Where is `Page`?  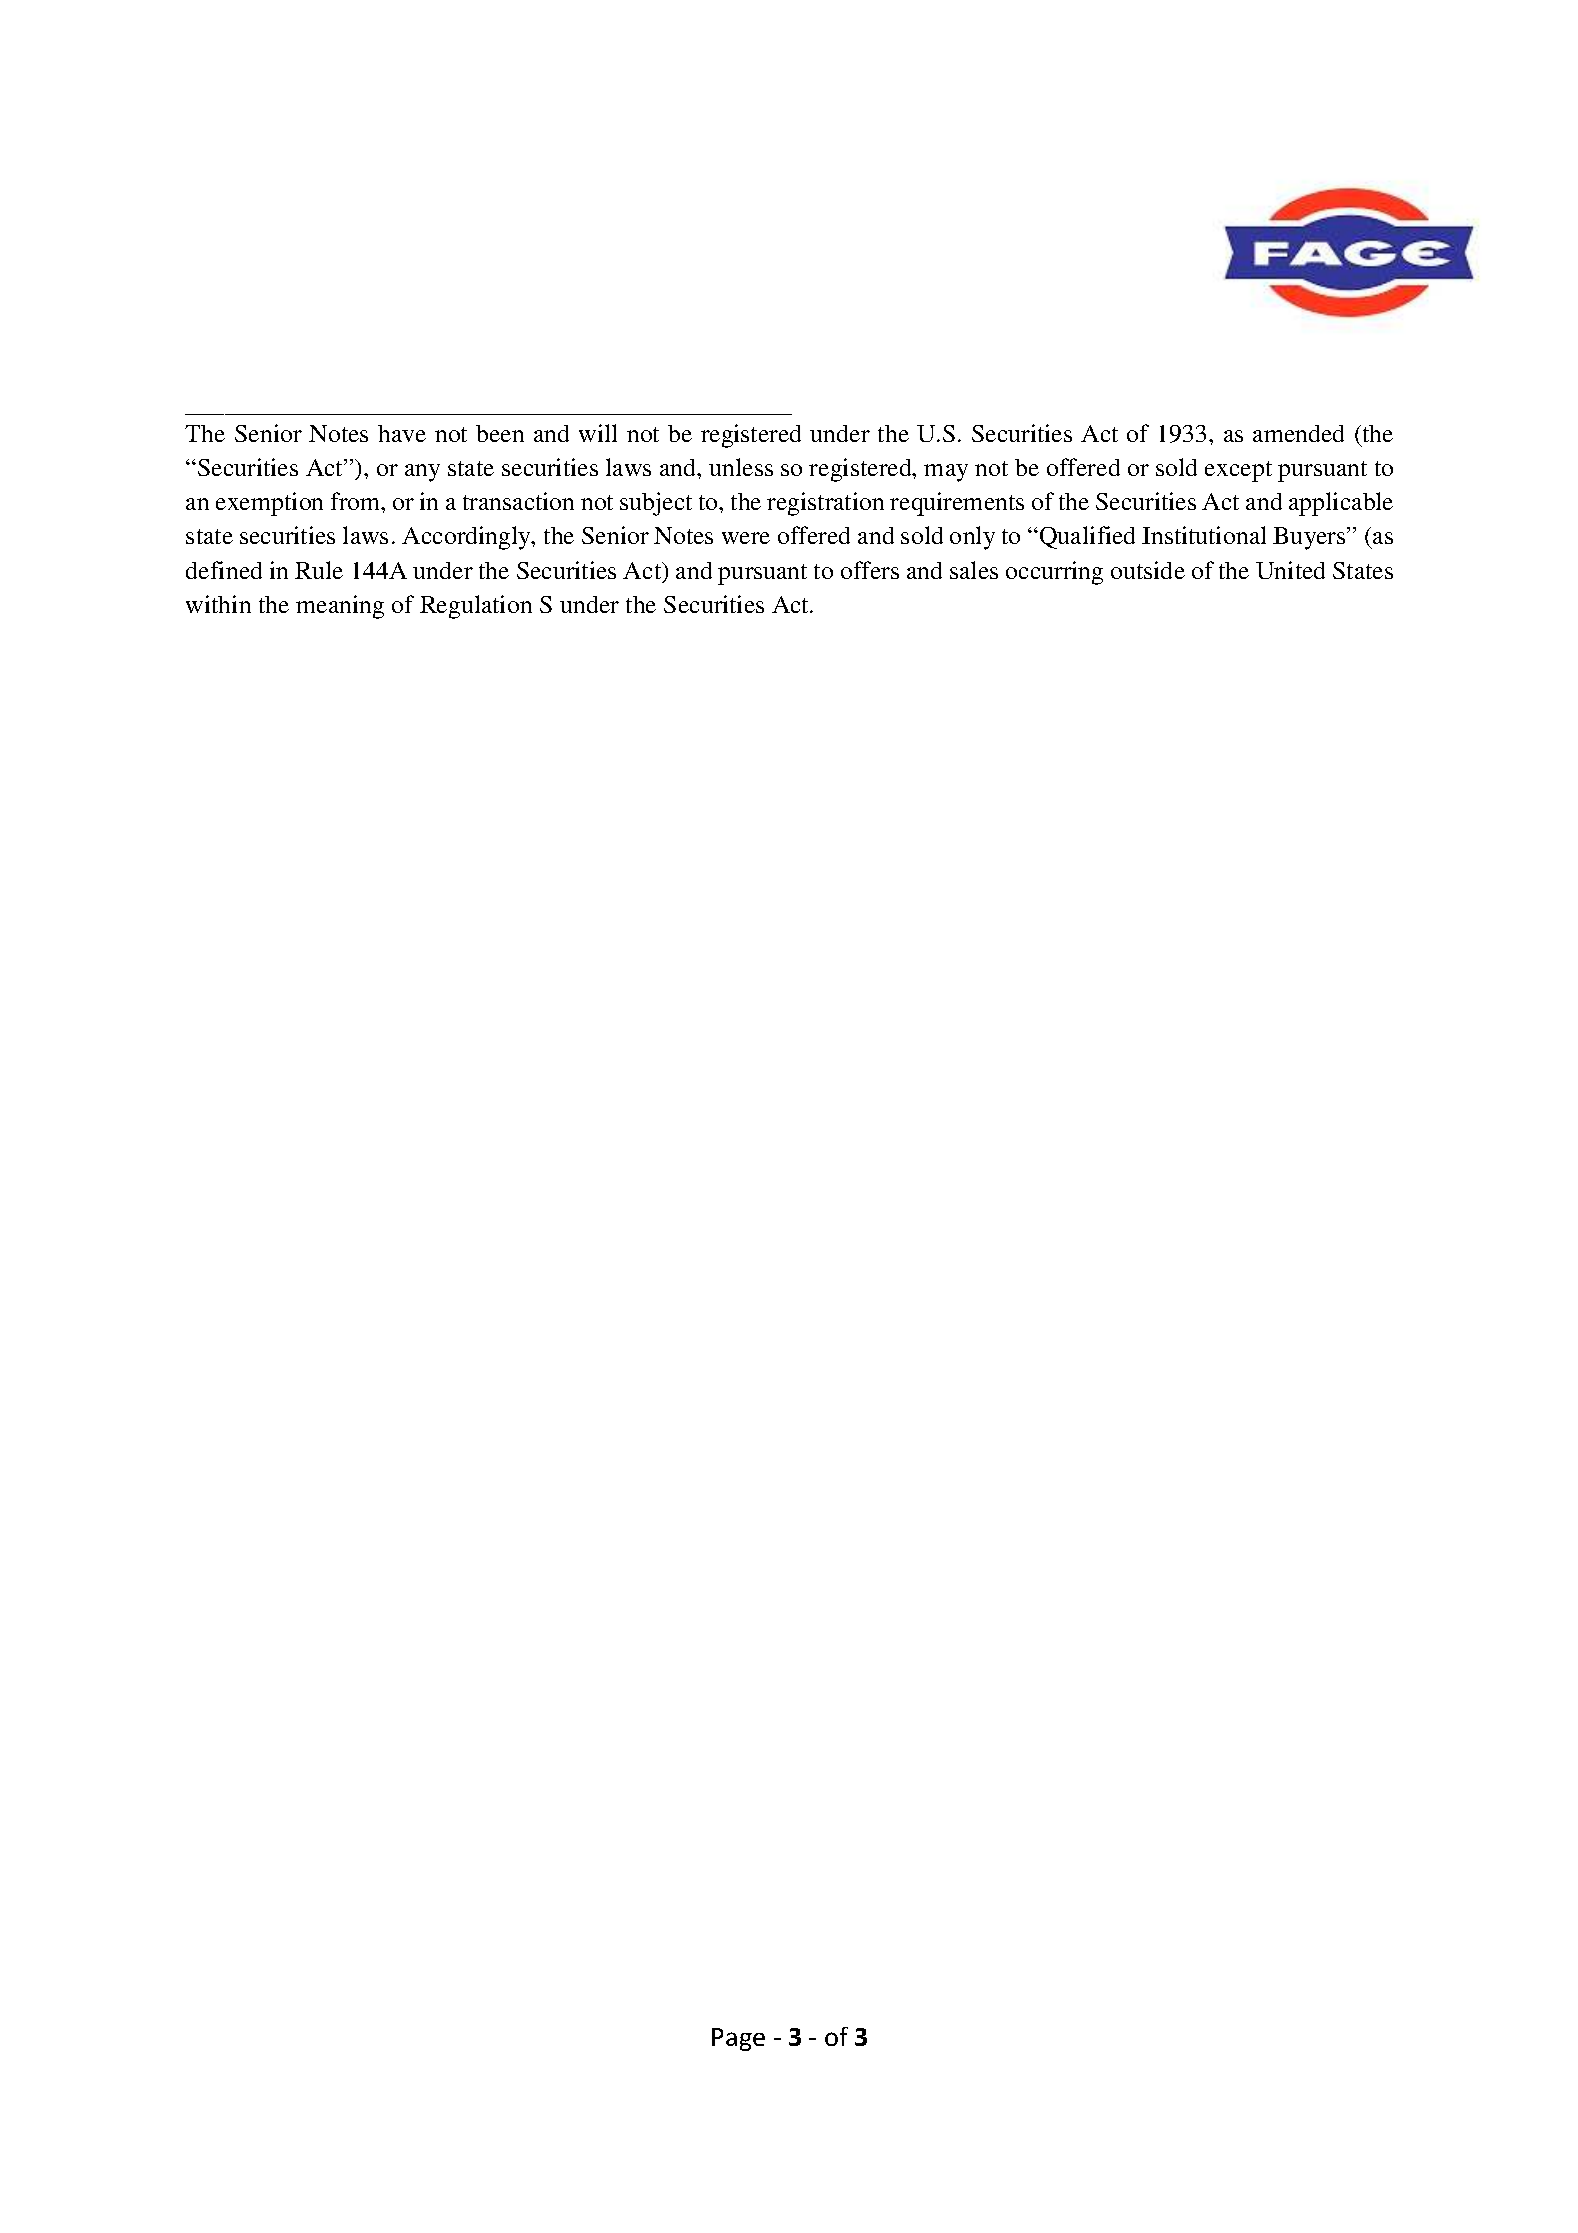
Page is located at coordinates (738, 2039).
